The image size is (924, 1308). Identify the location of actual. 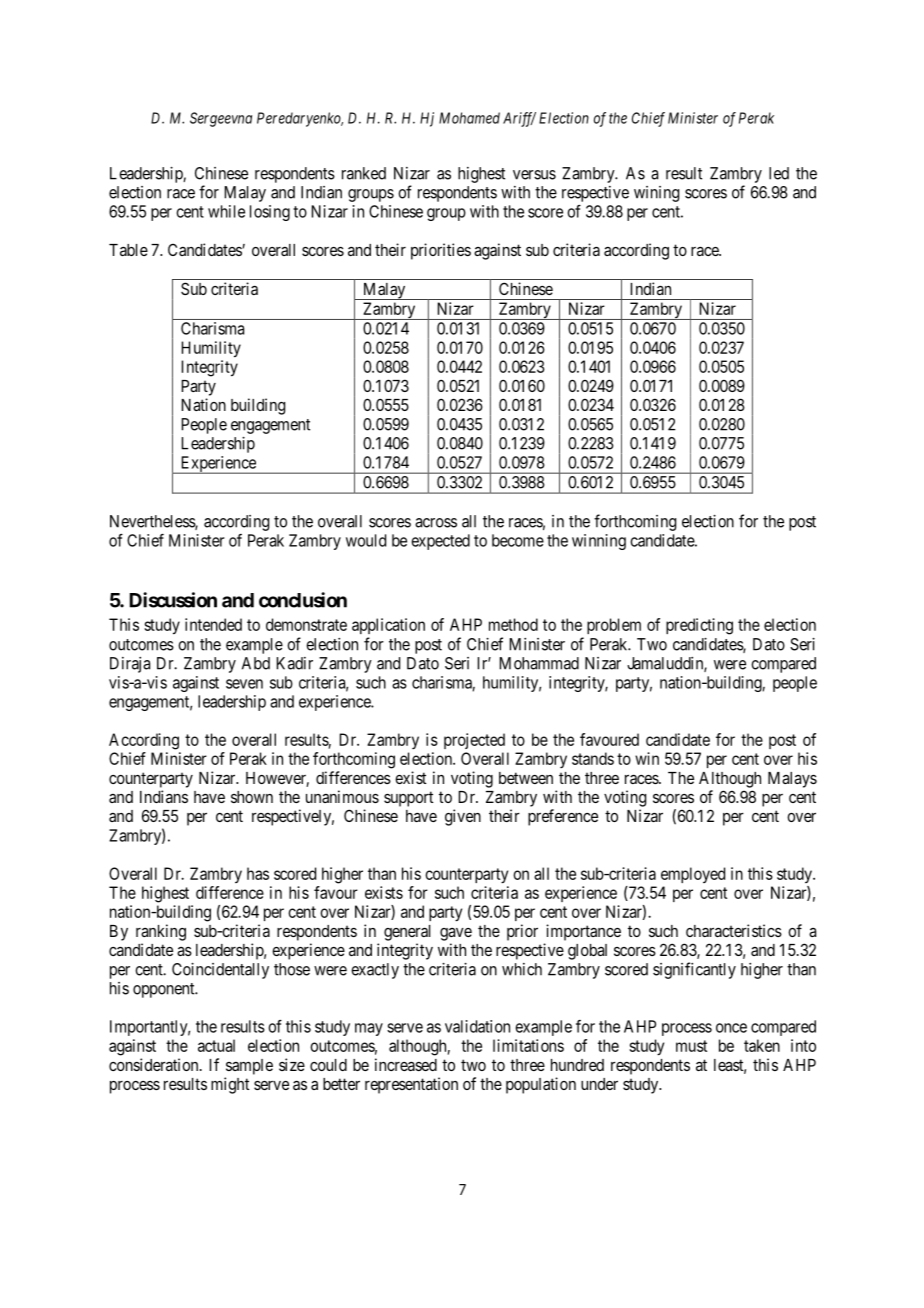
(216, 1045).
